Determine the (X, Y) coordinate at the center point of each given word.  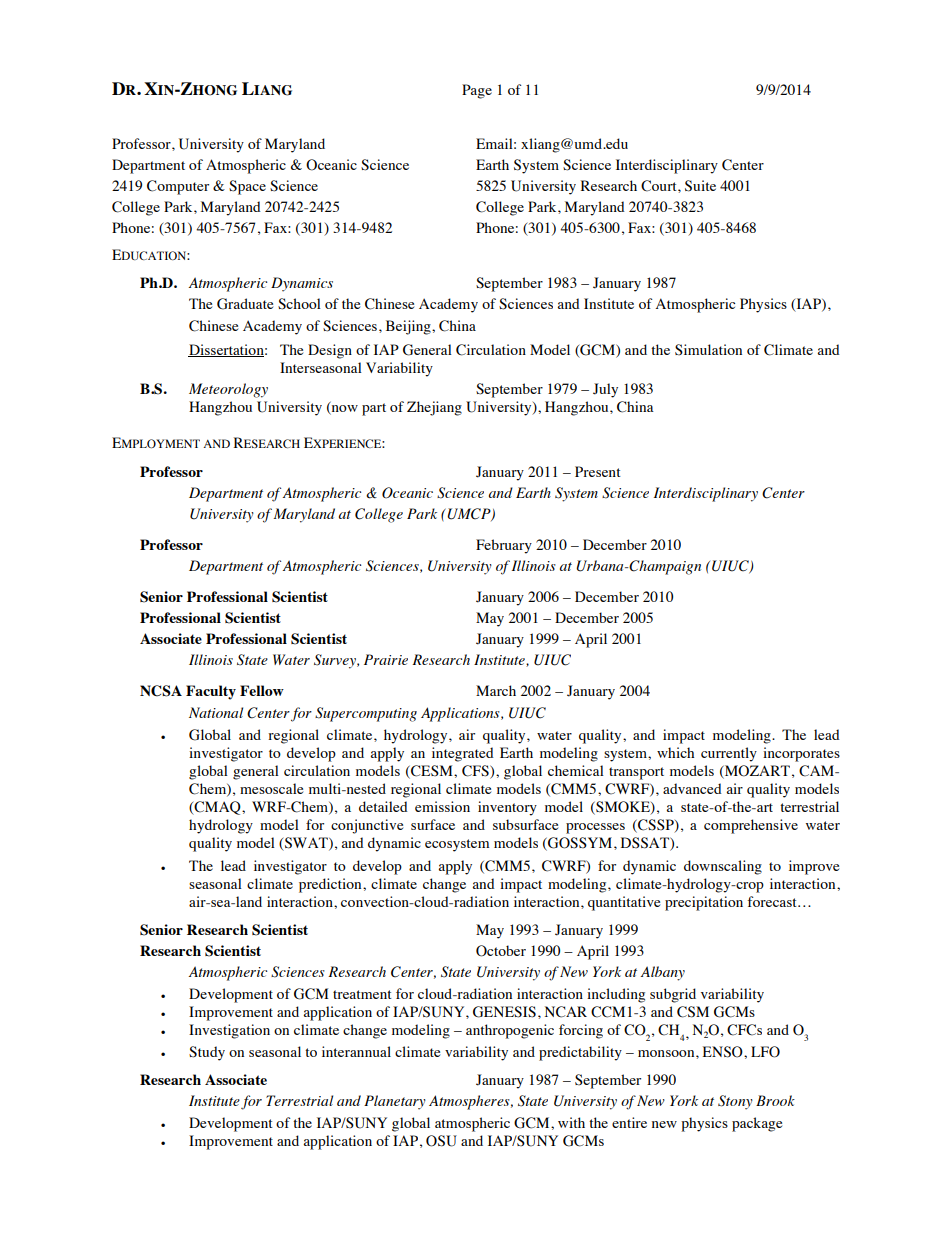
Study (207, 1053)
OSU (441, 1141)
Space (247, 187)
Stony (735, 1102)
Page (477, 91)
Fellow (262, 690)
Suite (700, 186)
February (504, 546)
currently (729, 754)
